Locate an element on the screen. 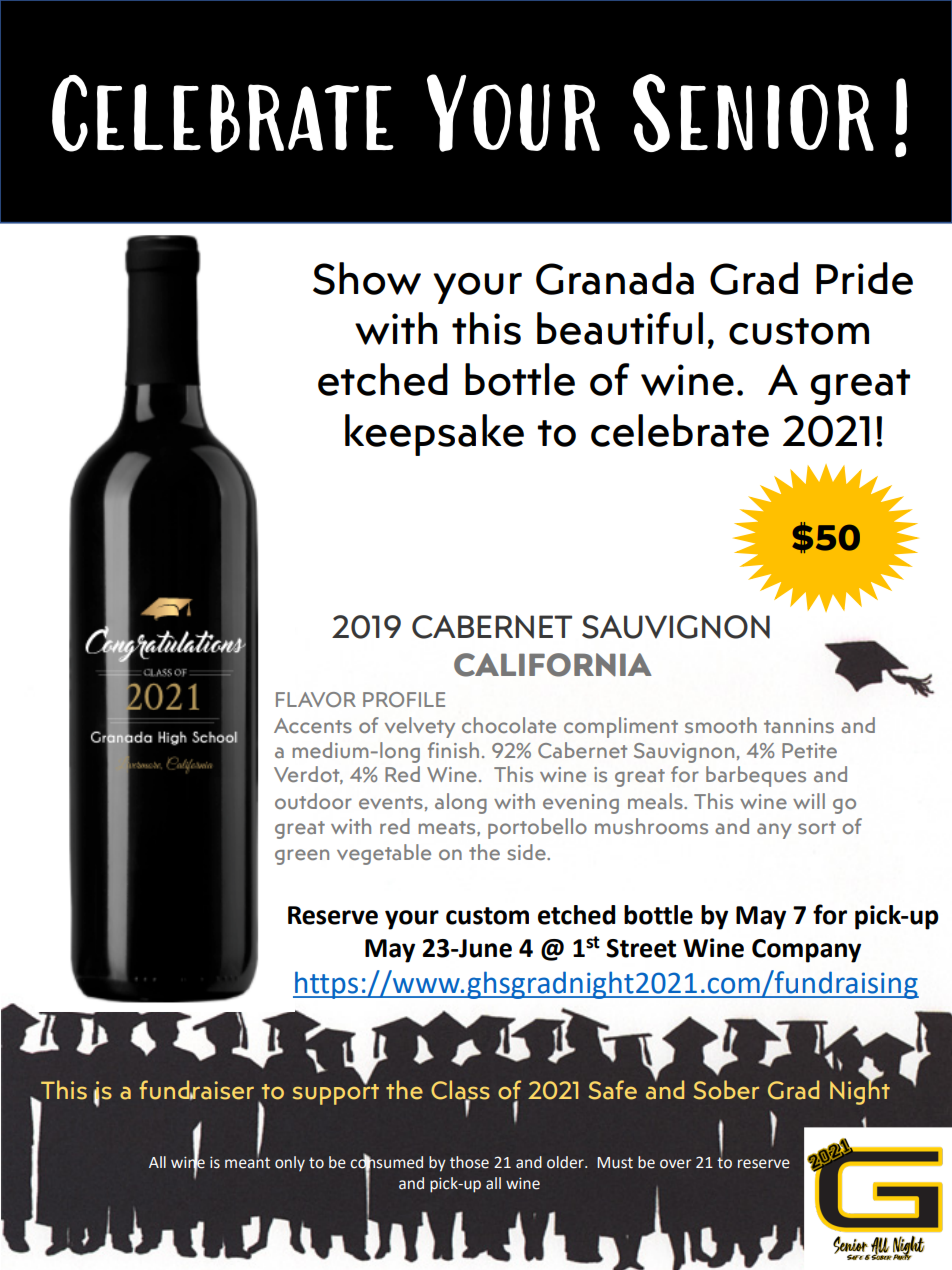 The image size is (952, 1270). Granada is located at coordinates (615, 278).
